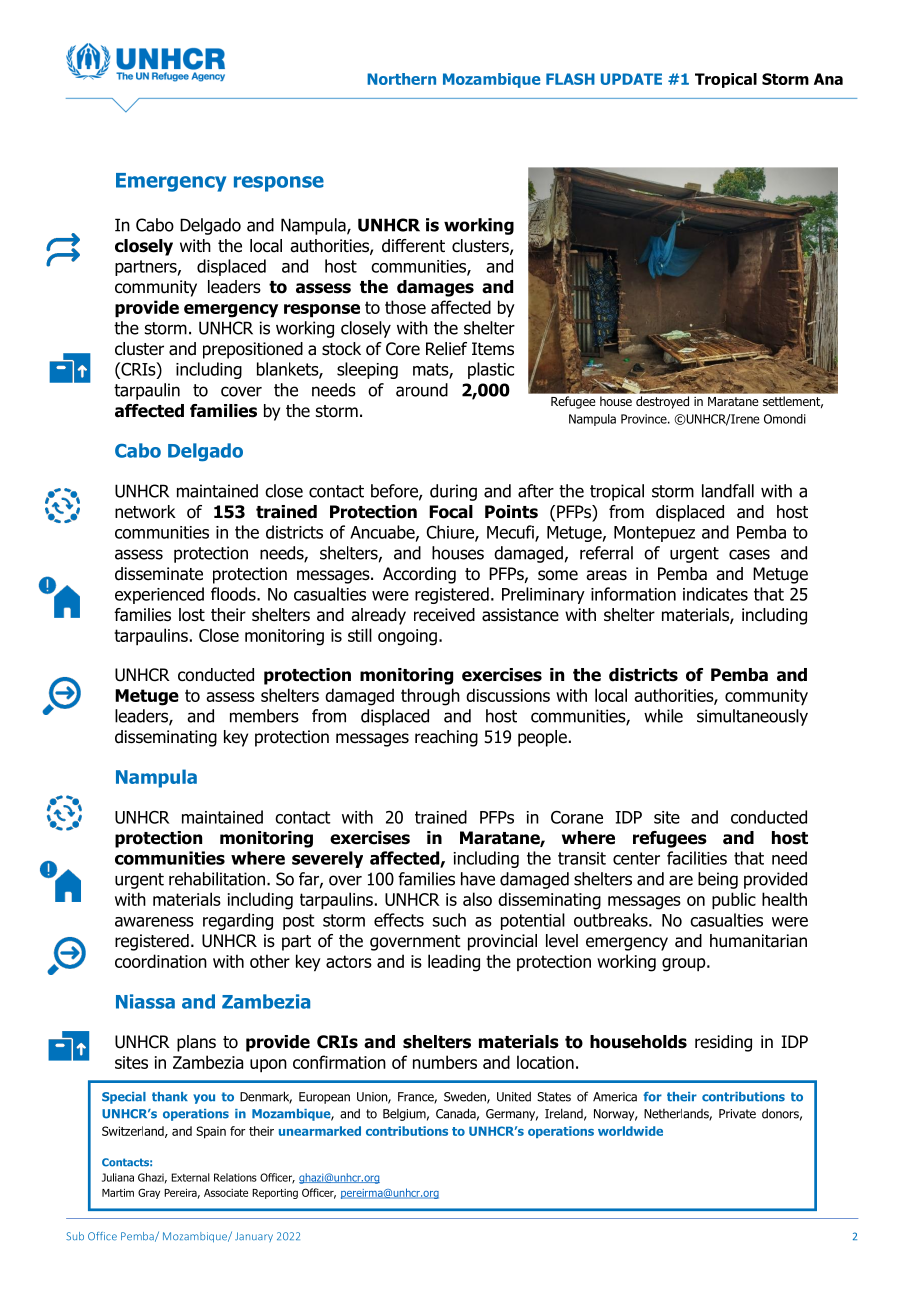 Image resolution: width=924 pixels, height=1308 pixels. What do you see at coordinates (149, 1193) in the screenshot?
I see `Gray` at bounding box center [149, 1193].
